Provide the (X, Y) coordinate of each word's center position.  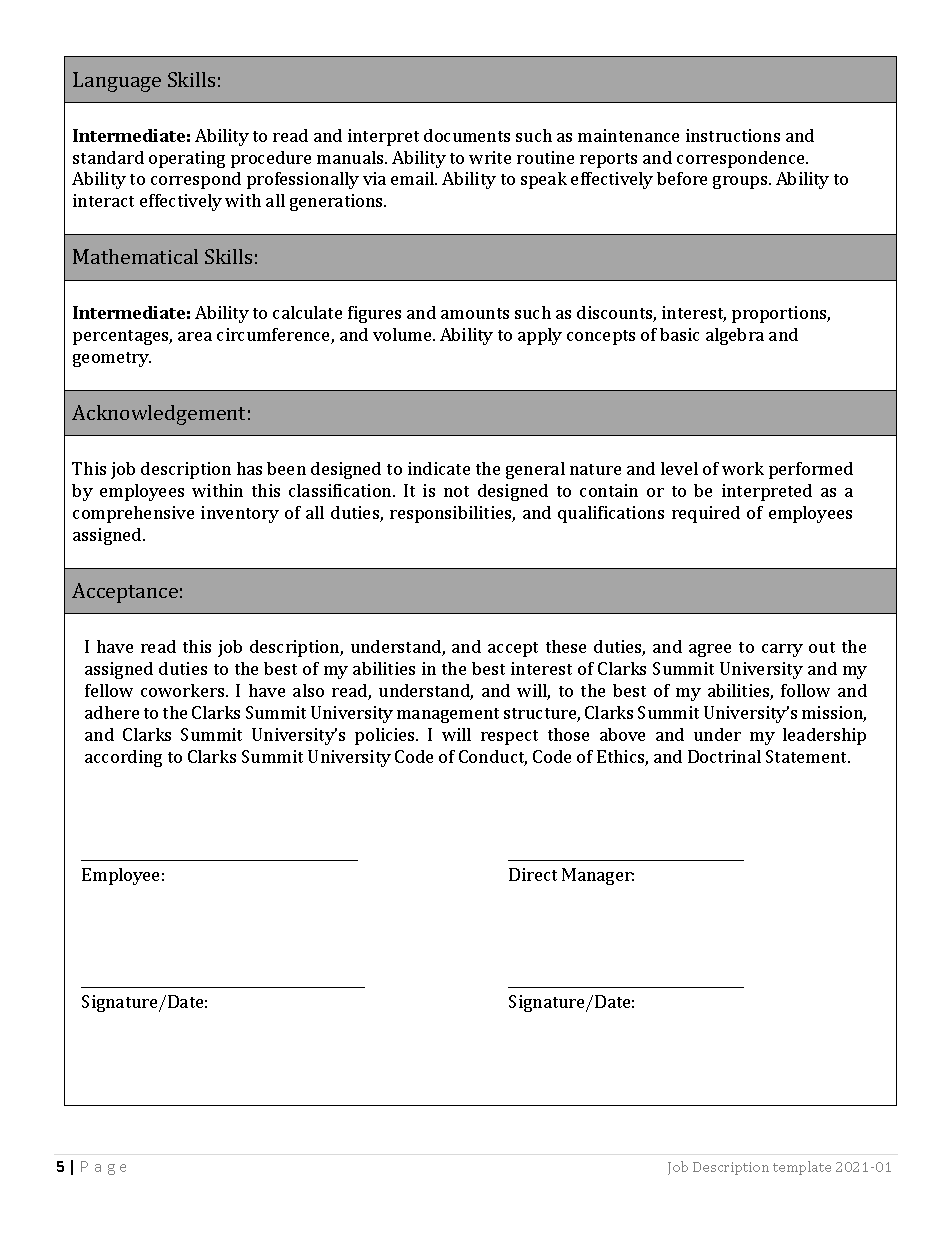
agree (710, 650)
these (566, 646)
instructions (733, 135)
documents (467, 135)
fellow (109, 690)
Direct (533, 874)
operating (187, 159)
